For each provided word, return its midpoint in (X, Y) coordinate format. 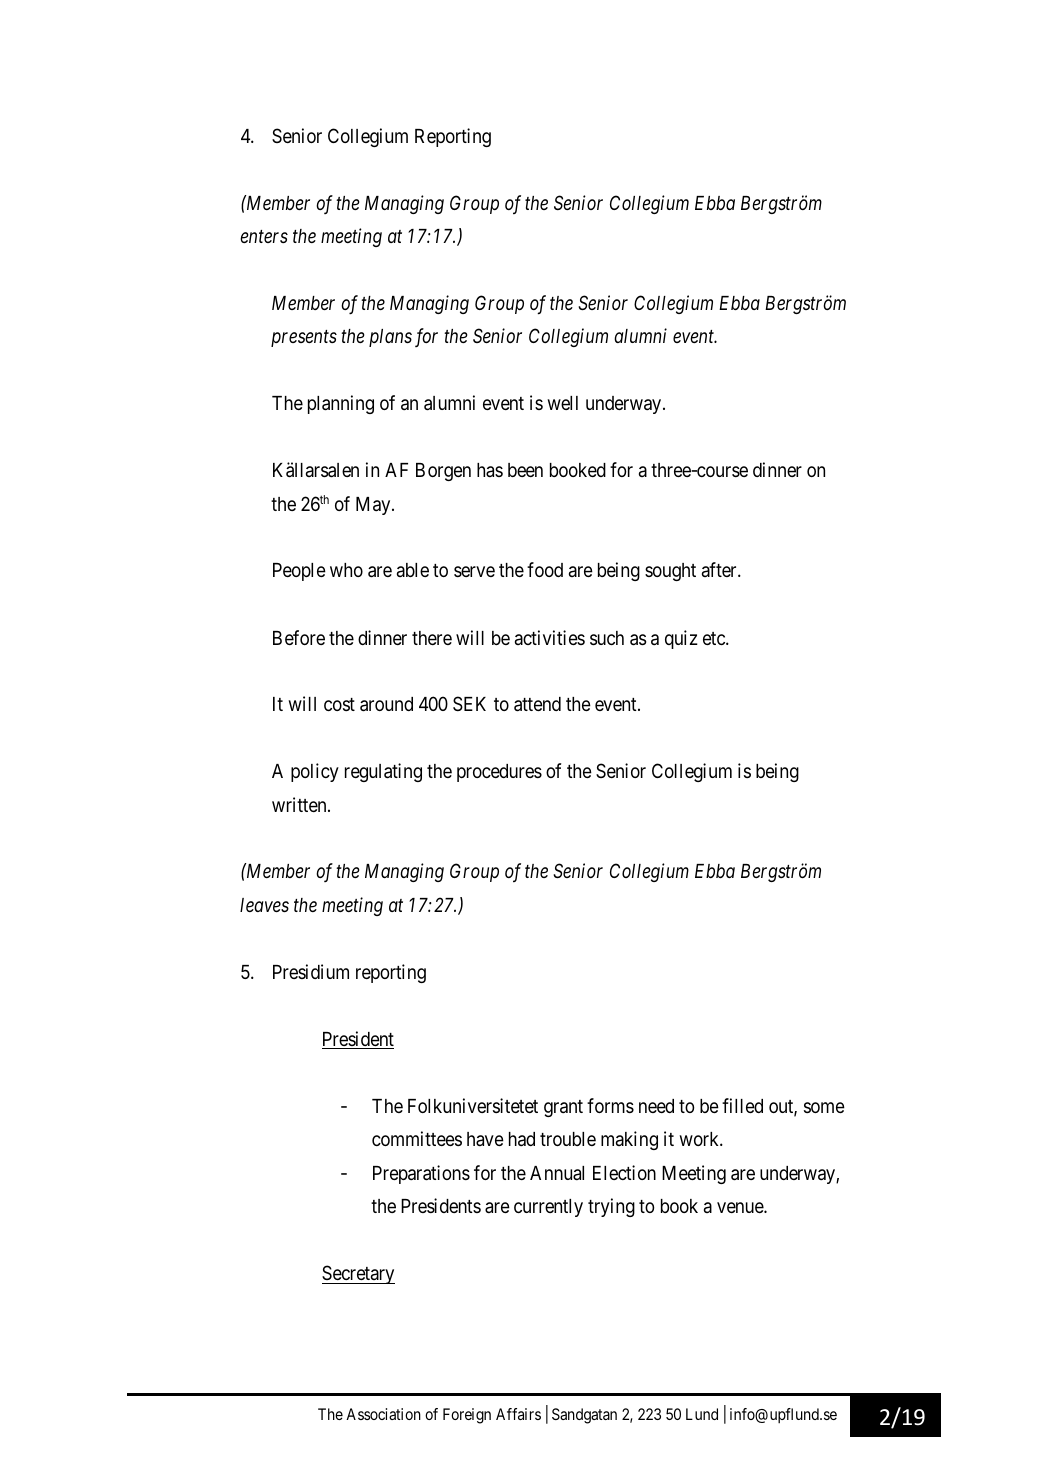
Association (383, 1414)
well (562, 403)
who (346, 570)
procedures (499, 773)
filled (742, 1105)
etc (715, 638)
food (545, 569)
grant (563, 1108)
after (720, 569)
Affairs (518, 1414)
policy (315, 772)
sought (670, 572)
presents (304, 339)
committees (417, 1138)
